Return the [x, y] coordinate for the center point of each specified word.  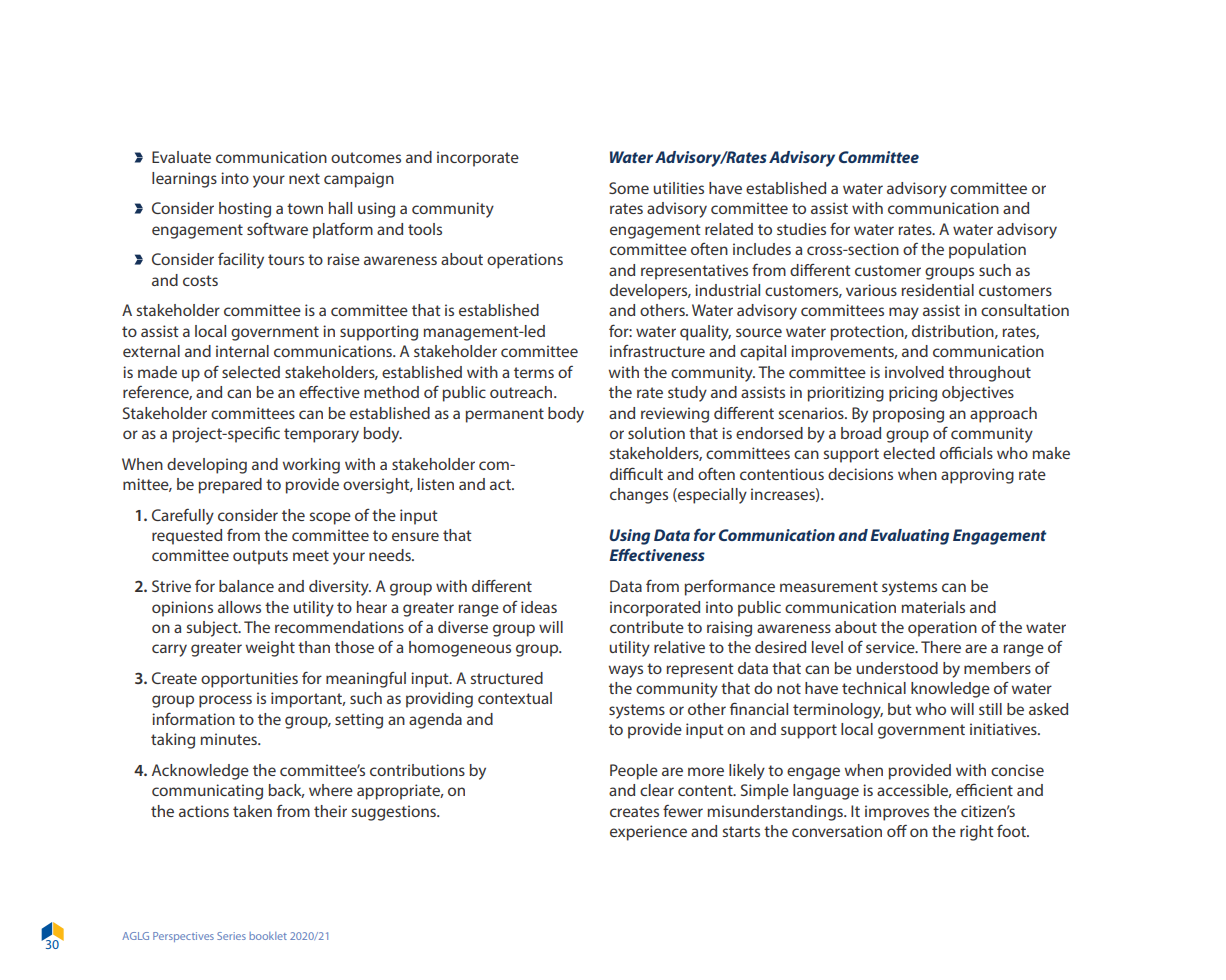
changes [639, 496]
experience [648, 833]
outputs [260, 557]
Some [629, 188]
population [987, 251]
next [304, 178]
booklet [268, 936]
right [977, 833]
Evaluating [909, 537]
